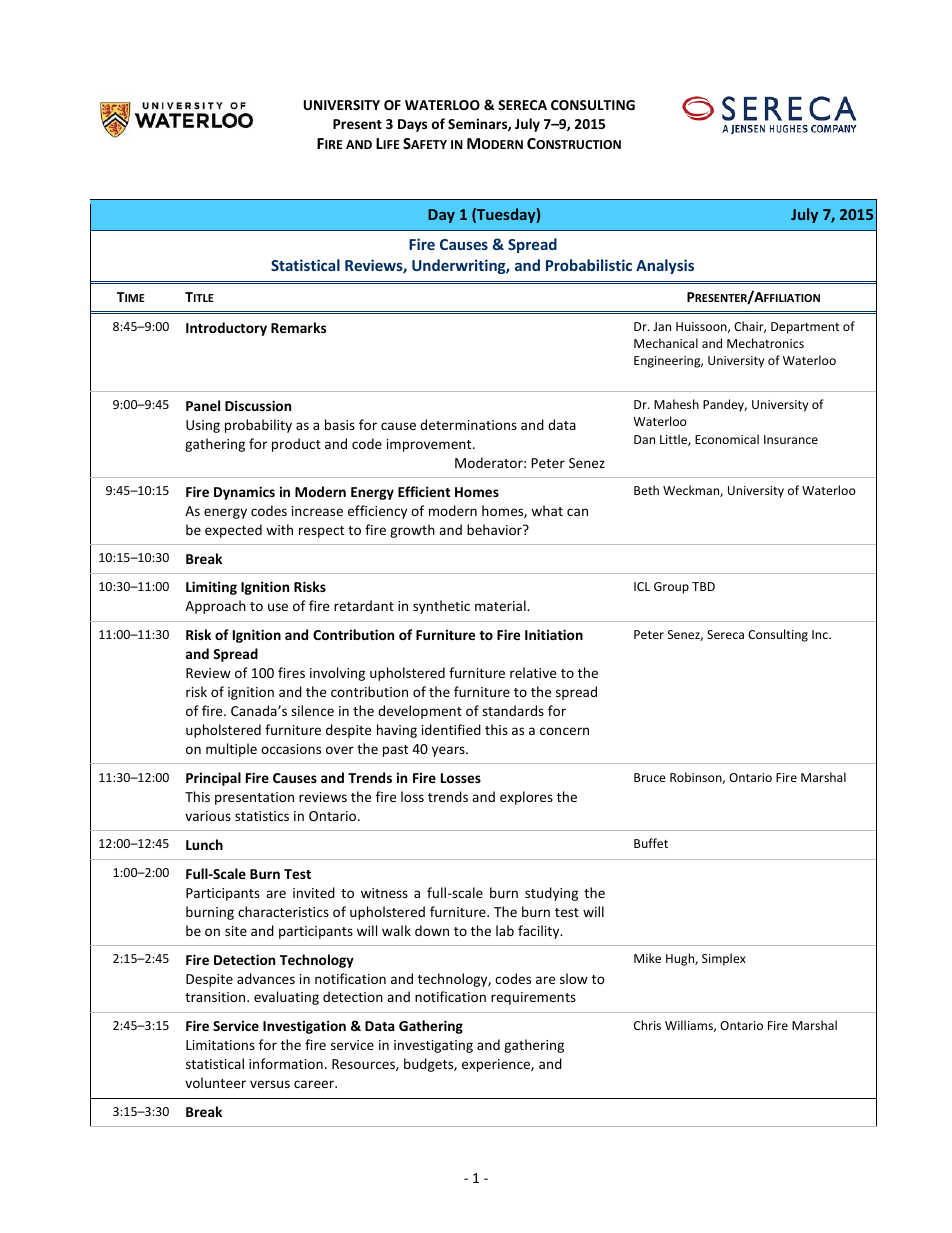 This screenshot has width=952, height=1233. What do you see at coordinates (589, 265) in the screenshot?
I see `Probabilistic` at bounding box center [589, 265].
